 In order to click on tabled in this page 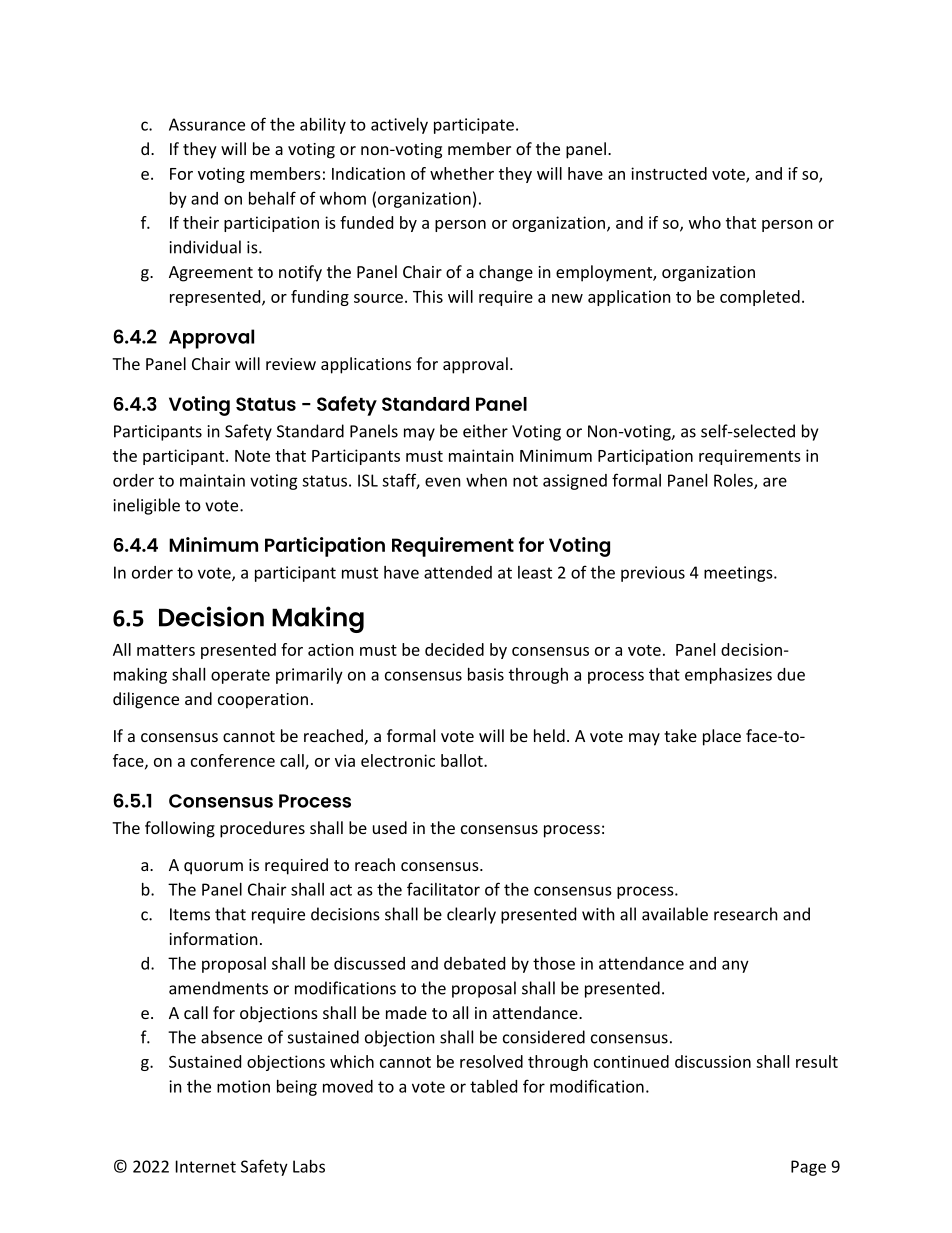, I will do `click(493, 1086)`.
